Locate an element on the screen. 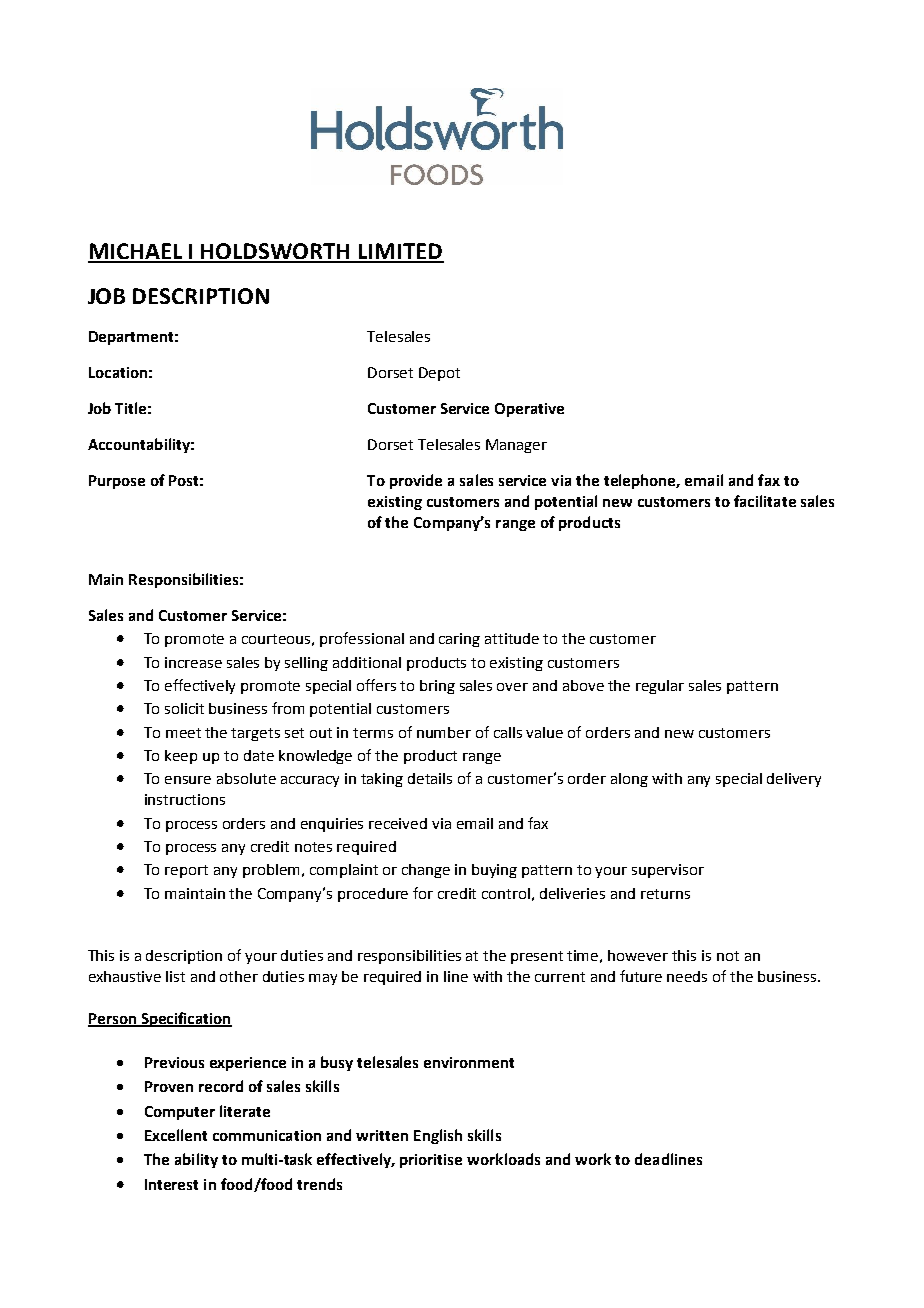 This screenshot has width=924, height=1308. Excellent is located at coordinates (176, 1135).
